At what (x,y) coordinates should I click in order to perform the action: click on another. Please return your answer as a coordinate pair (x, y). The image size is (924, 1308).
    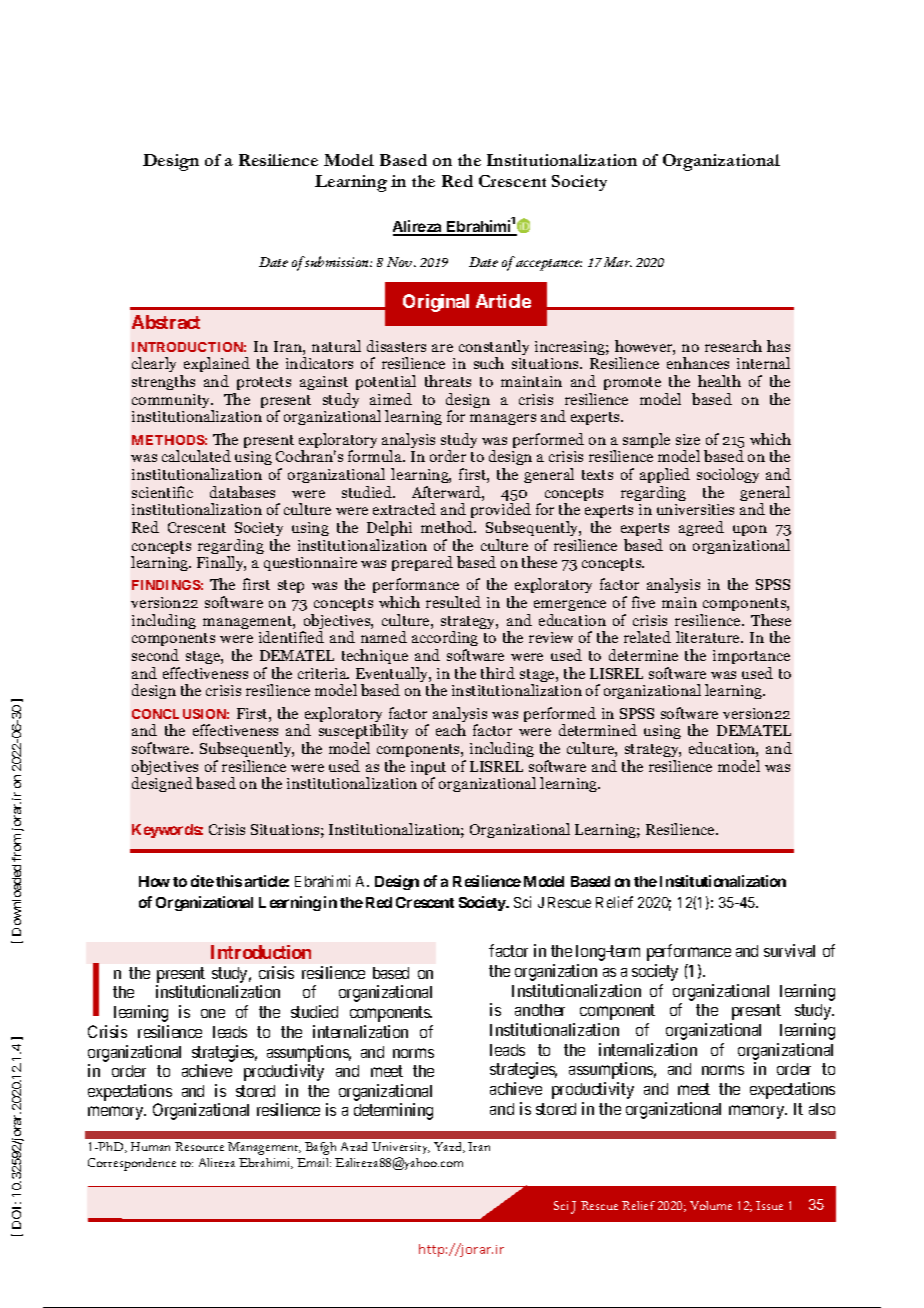
    Looking at the image, I should click on (540, 1010).
